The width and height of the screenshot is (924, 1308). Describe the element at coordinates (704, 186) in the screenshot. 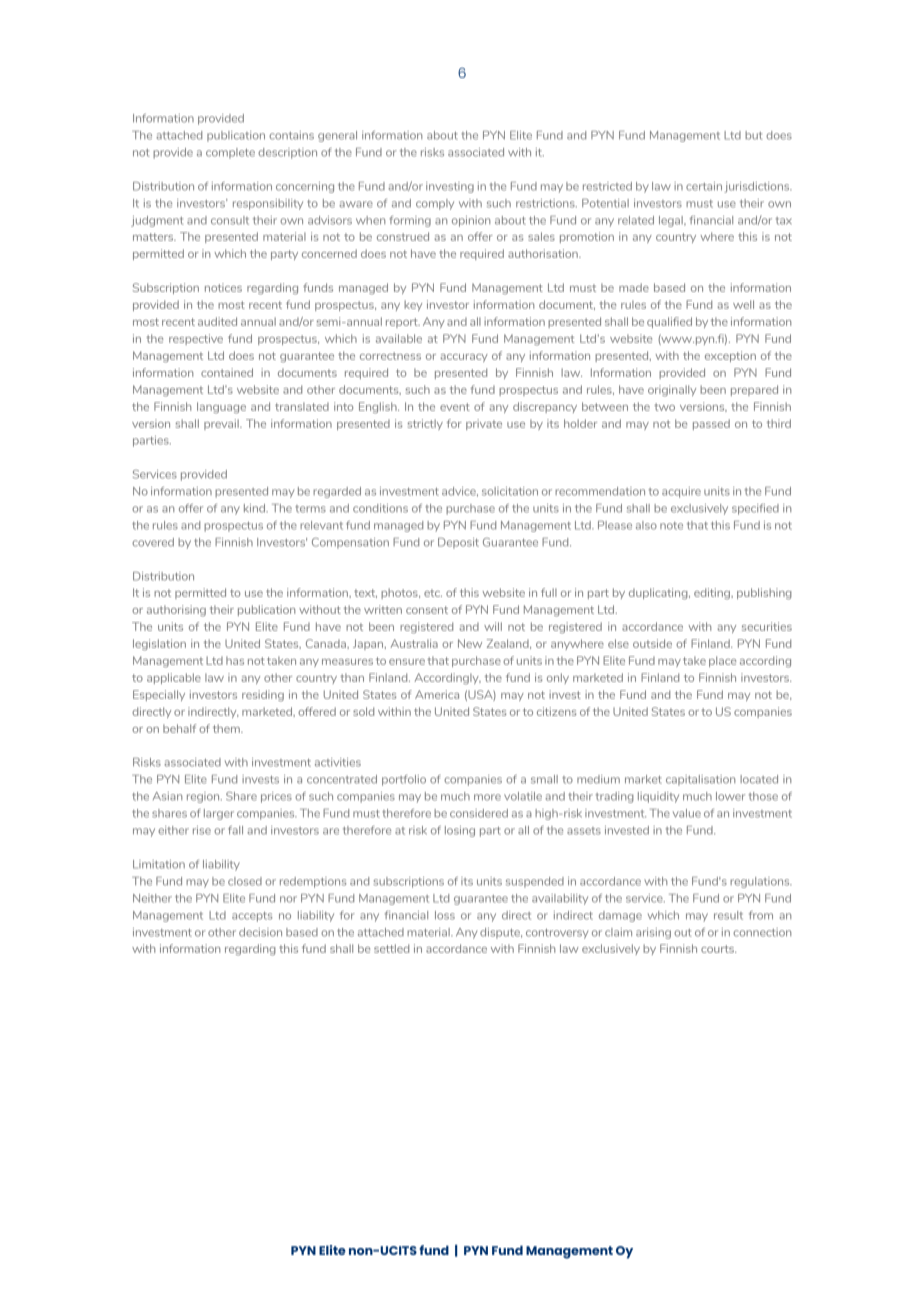

I see `certain` at that location.
